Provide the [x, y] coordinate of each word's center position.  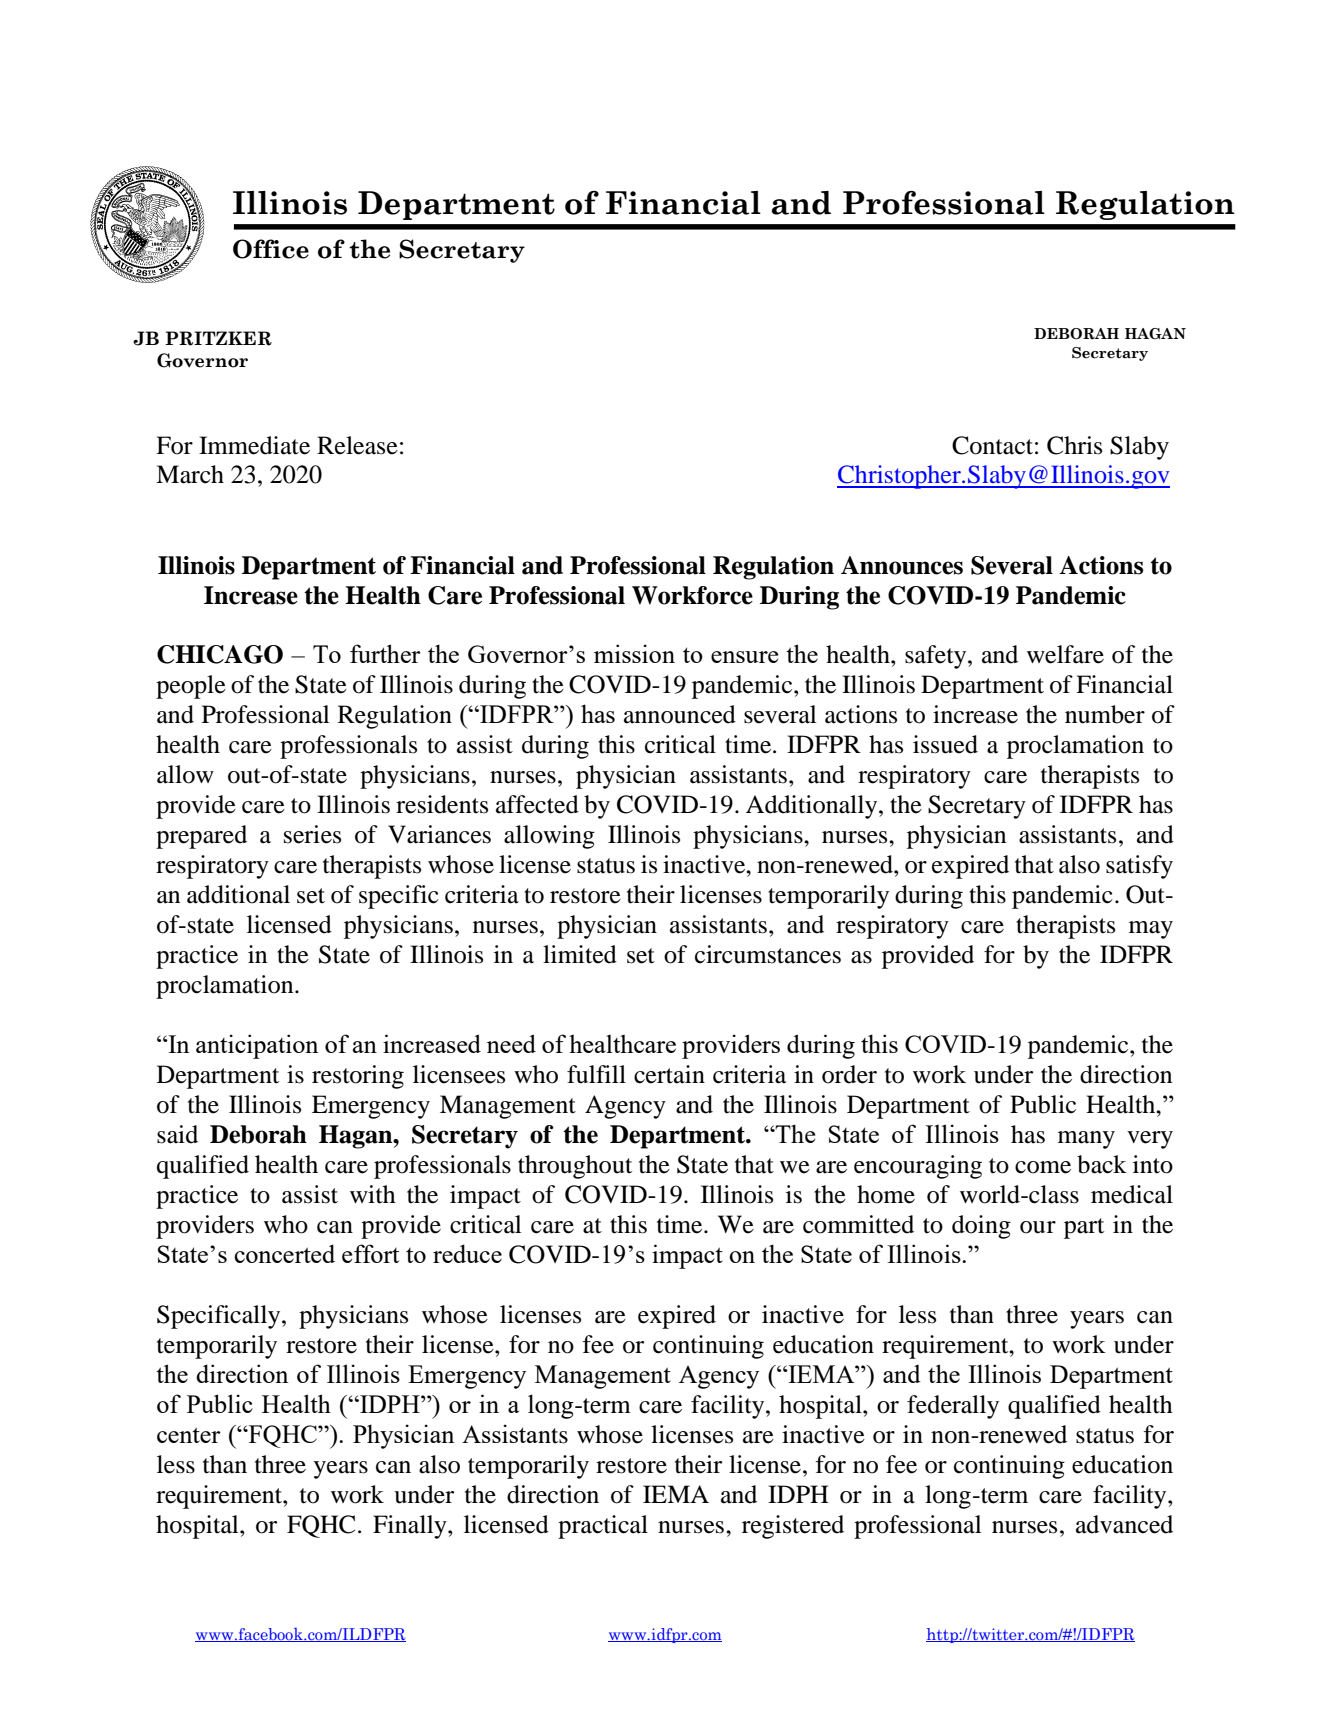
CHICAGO [220, 654]
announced [680, 714]
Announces [902, 565]
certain [669, 1074]
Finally [411, 1527]
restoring [358, 1077]
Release [357, 445]
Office [271, 249]
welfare [1065, 654]
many [1086, 1140]
